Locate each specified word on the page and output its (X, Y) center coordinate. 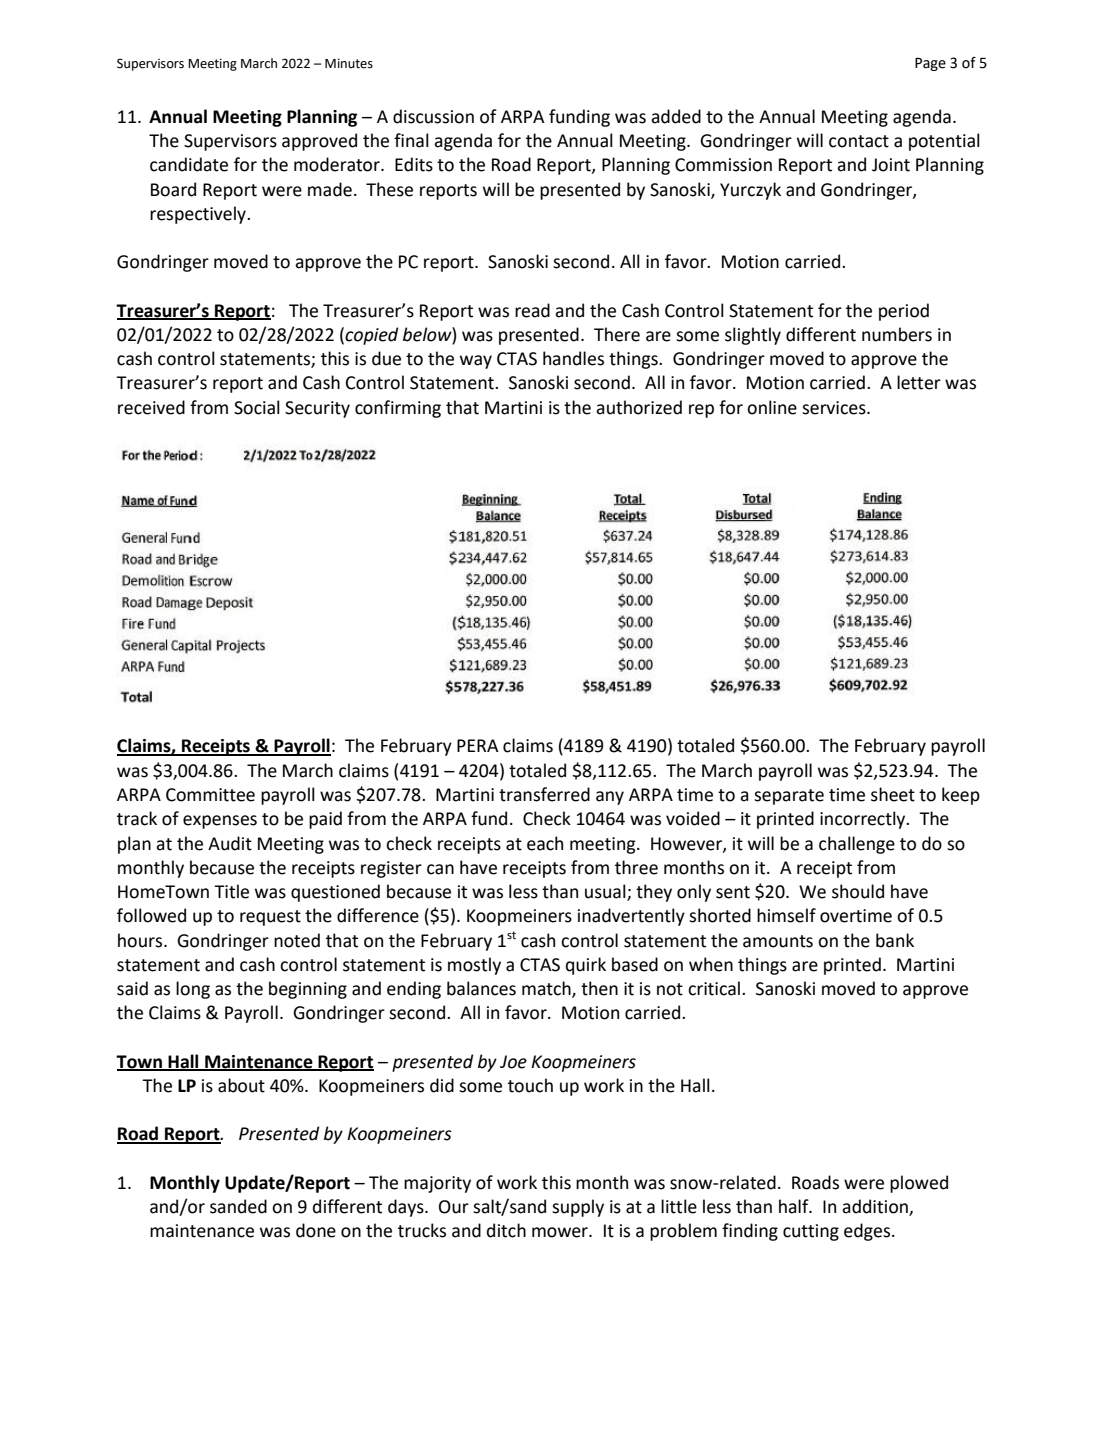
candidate (189, 164)
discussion (433, 116)
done (316, 1230)
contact (859, 141)
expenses (220, 822)
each (545, 843)
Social (257, 407)
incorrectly (864, 820)
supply (578, 1208)
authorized (639, 407)
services (835, 408)
